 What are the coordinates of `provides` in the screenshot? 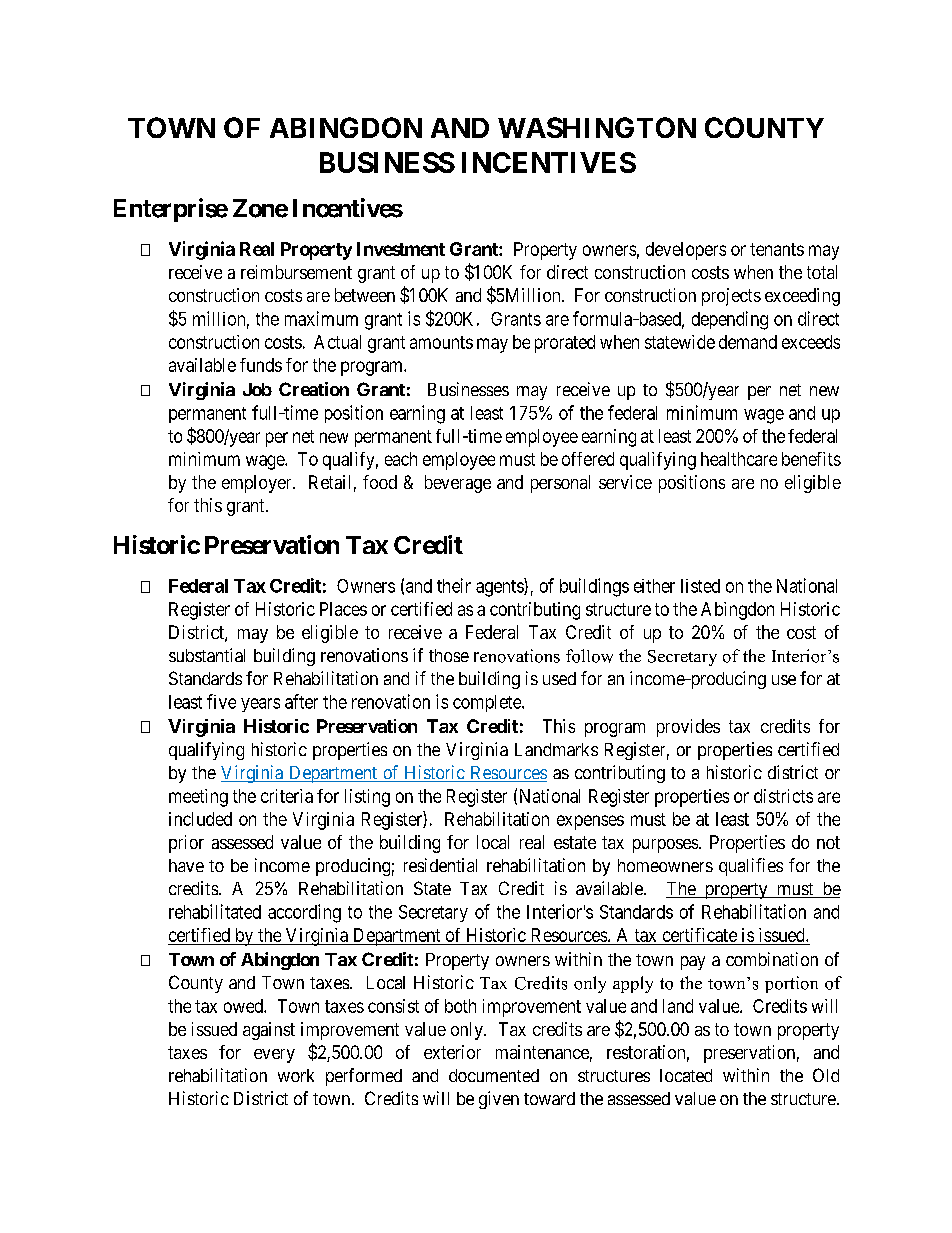 It's located at (688, 728).
